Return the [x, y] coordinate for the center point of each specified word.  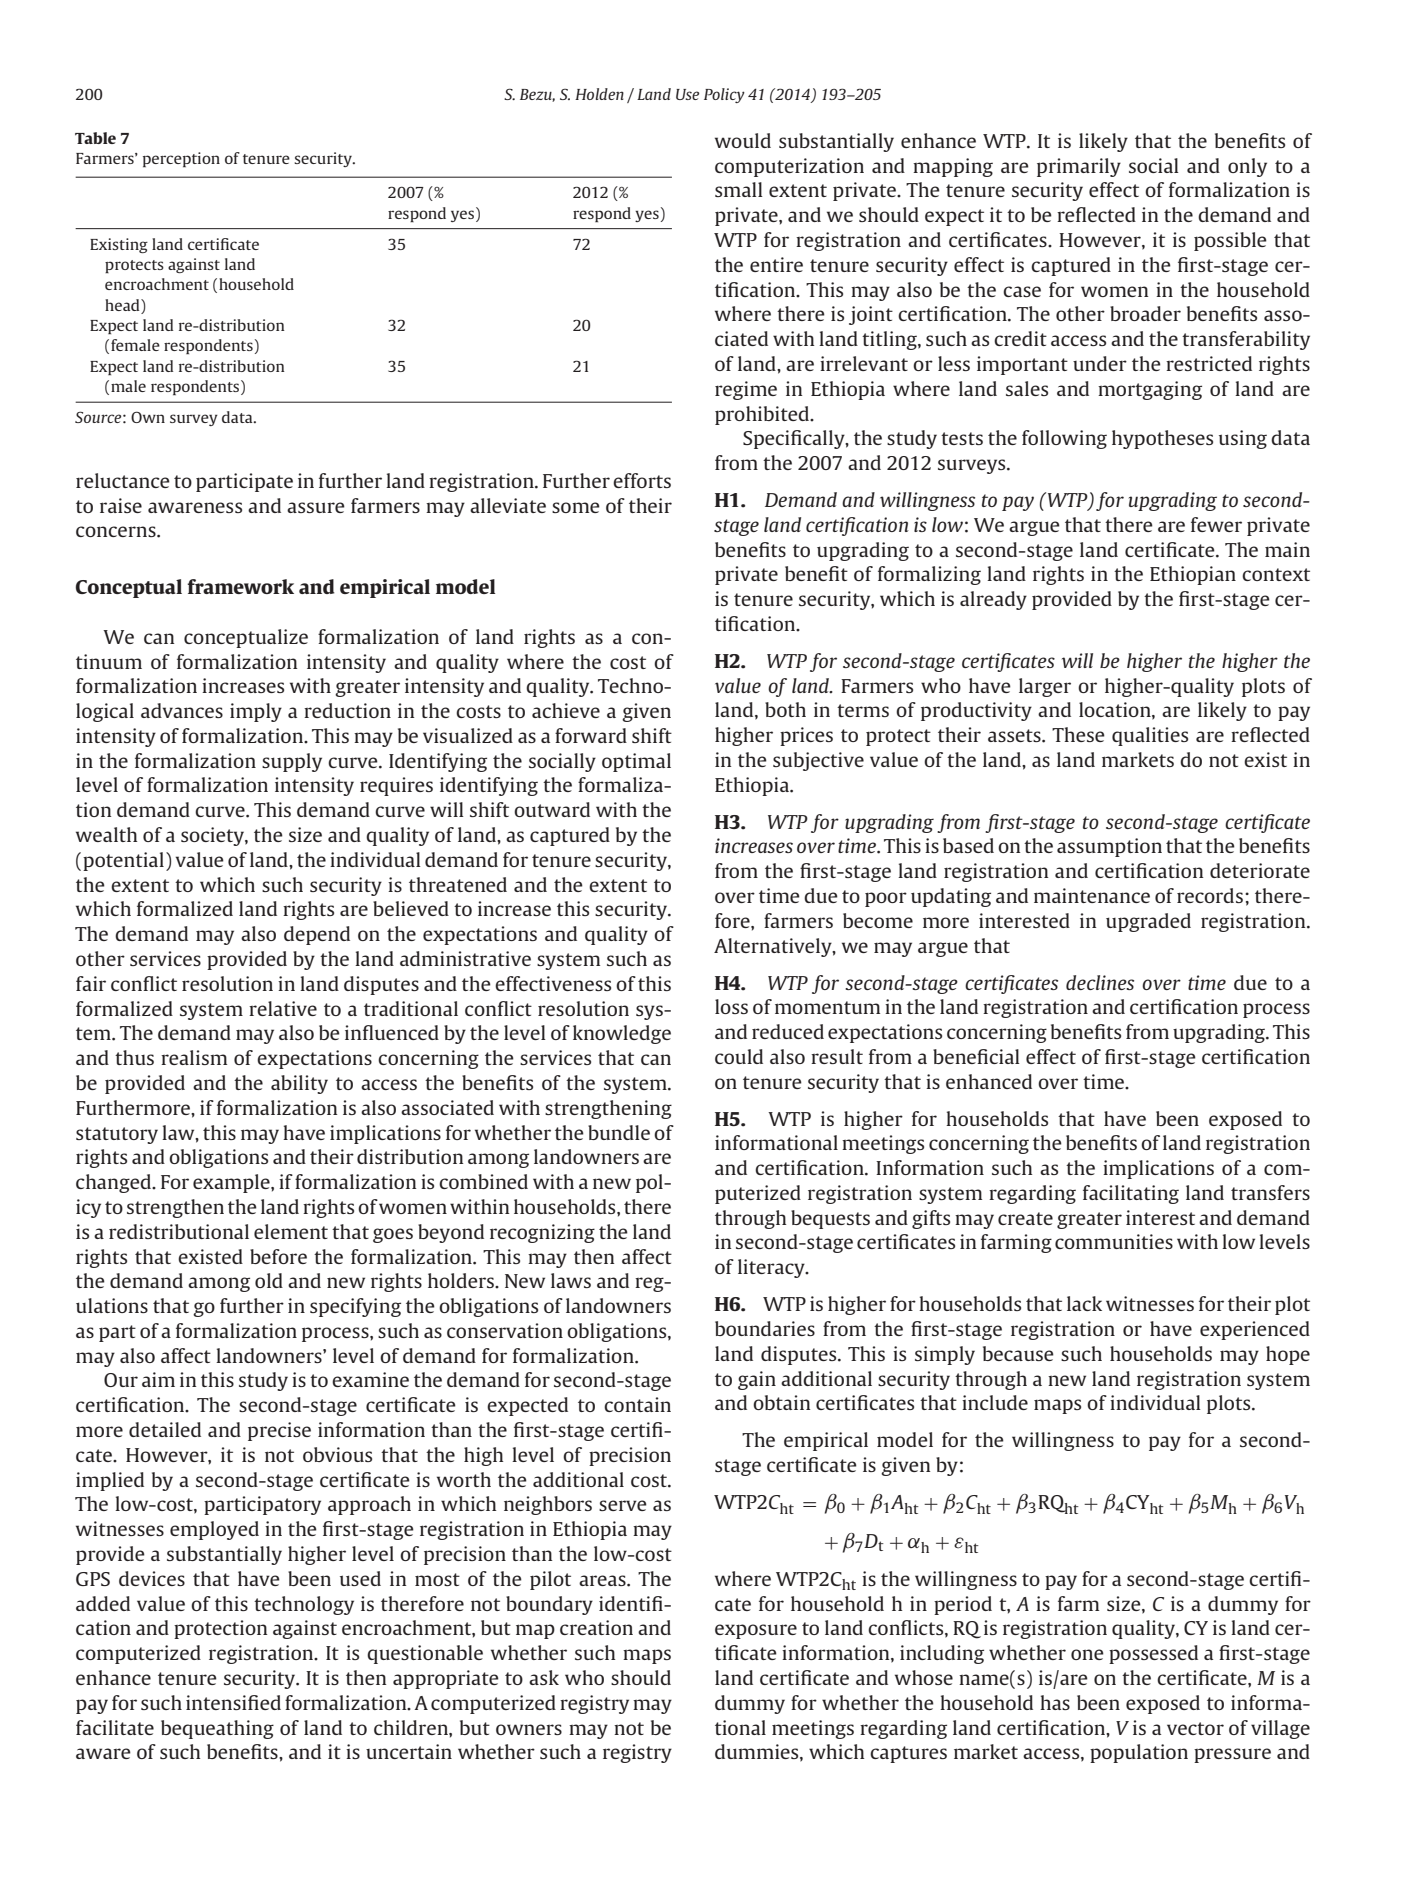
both [785, 709]
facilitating [1131, 1194]
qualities [1150, 736]
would [743, 140]
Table [95, 138]
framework [240, 586]
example [232, 1183]
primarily [1079, 167]
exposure [756, 1631]
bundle [619, 1132]
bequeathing [217, 1729]
